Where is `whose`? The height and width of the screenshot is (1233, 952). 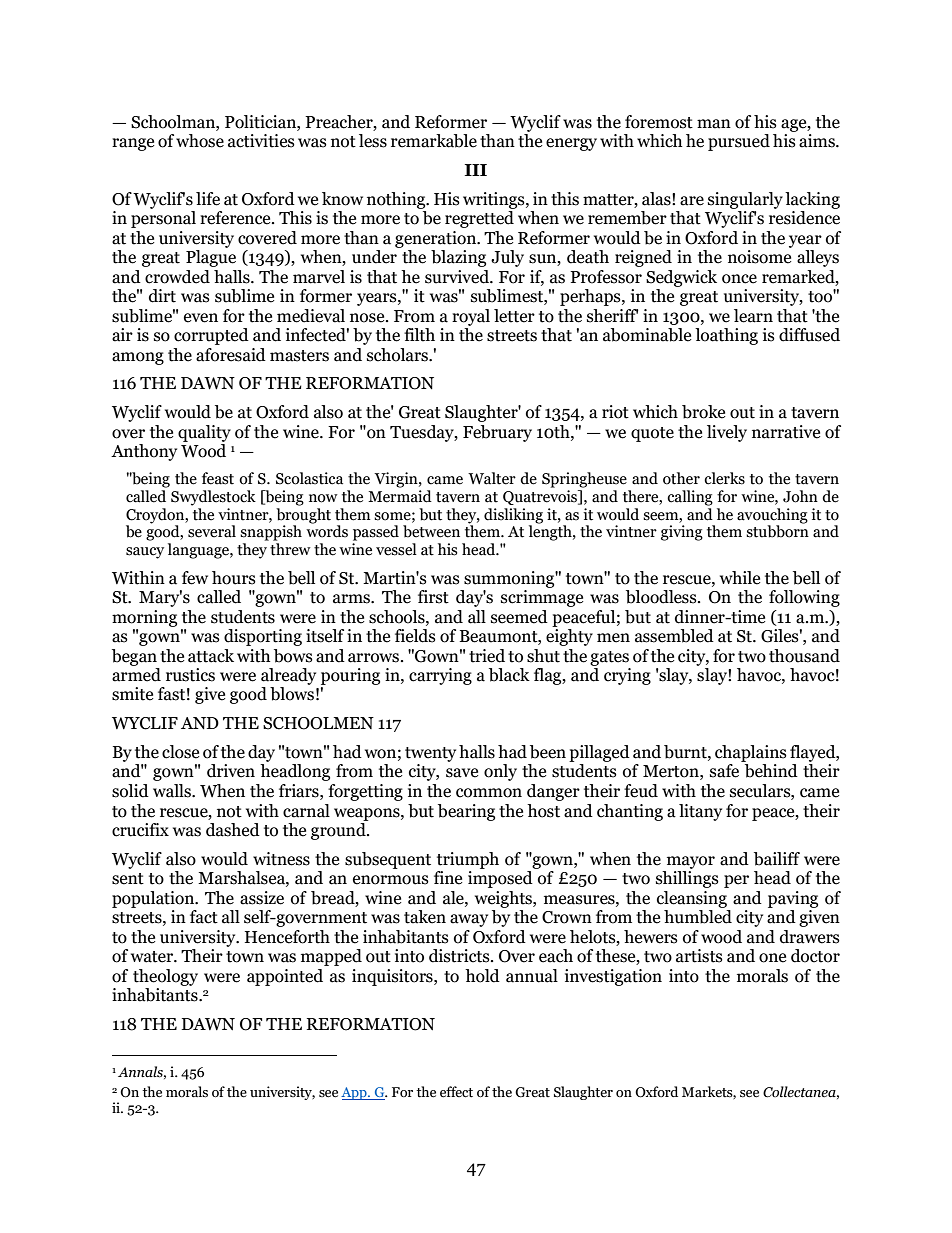
whose is located at coordinates (200, 141).
